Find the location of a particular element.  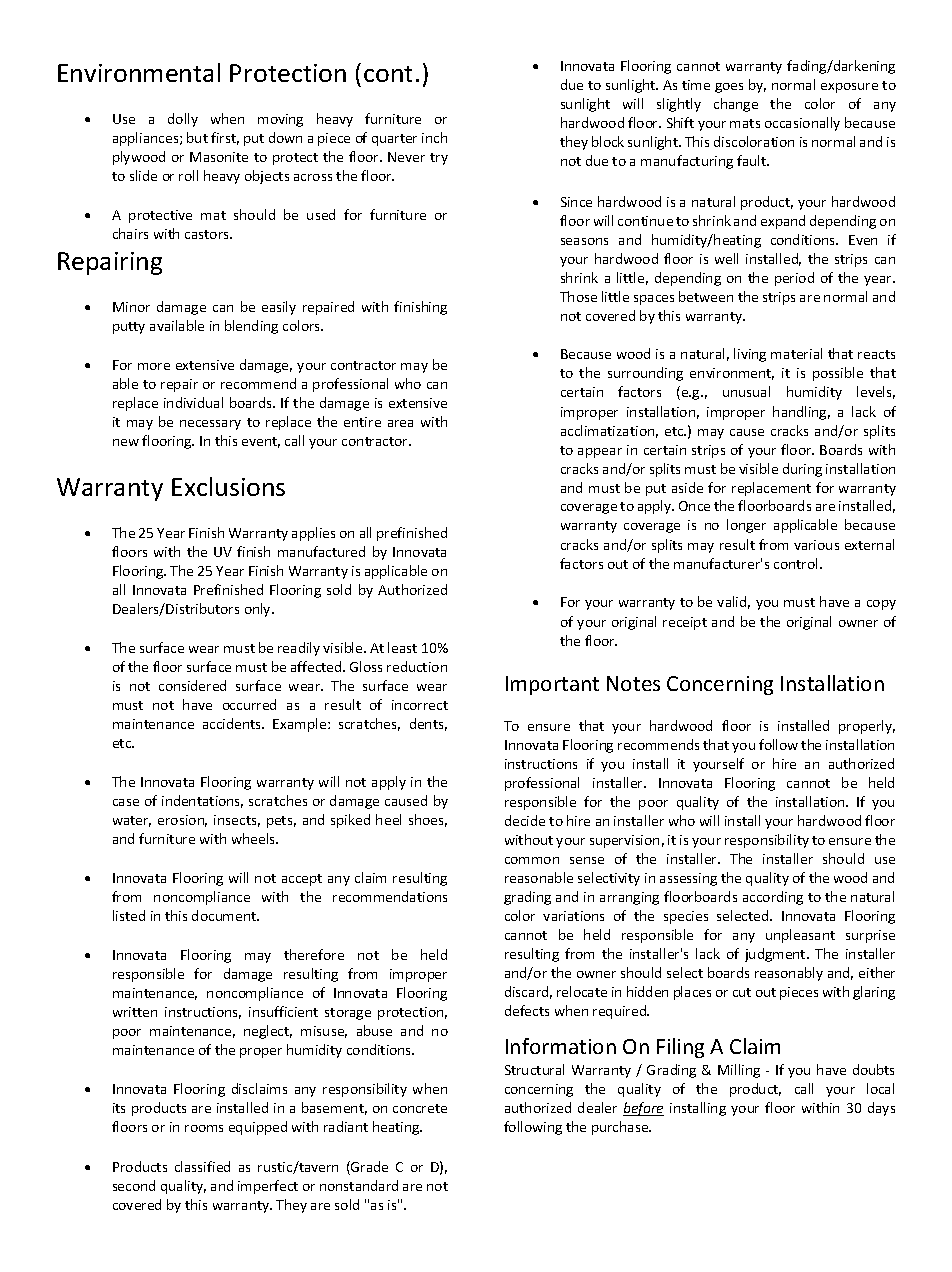

inch is located at coordinates (434, 137).
